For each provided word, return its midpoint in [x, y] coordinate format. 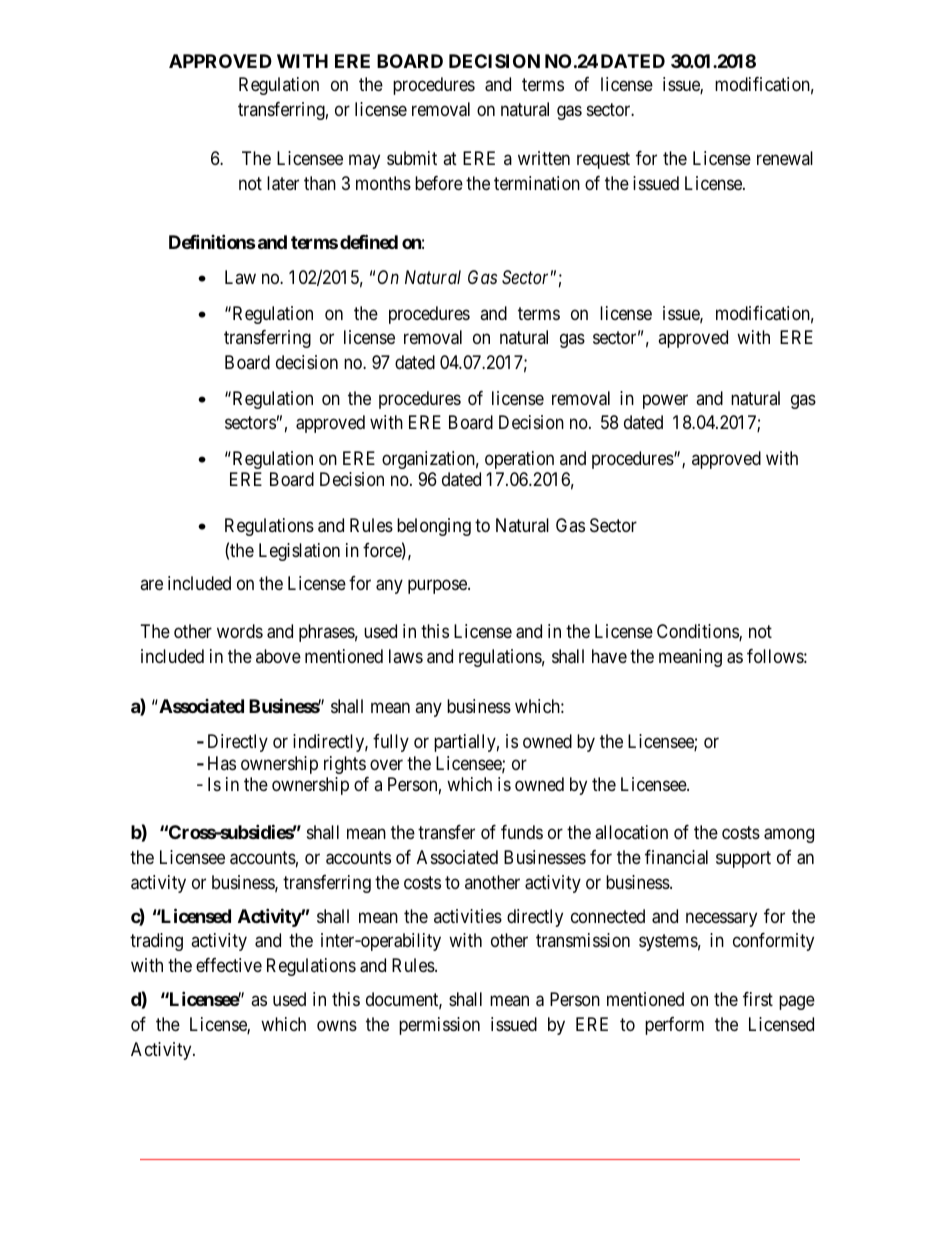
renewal [785, 158]
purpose [438, 587]
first [758, 999]
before [439, 183]
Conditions [698, 632]
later [283, 183]
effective [229, 965]
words [240, 631]
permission [439, 1026]
